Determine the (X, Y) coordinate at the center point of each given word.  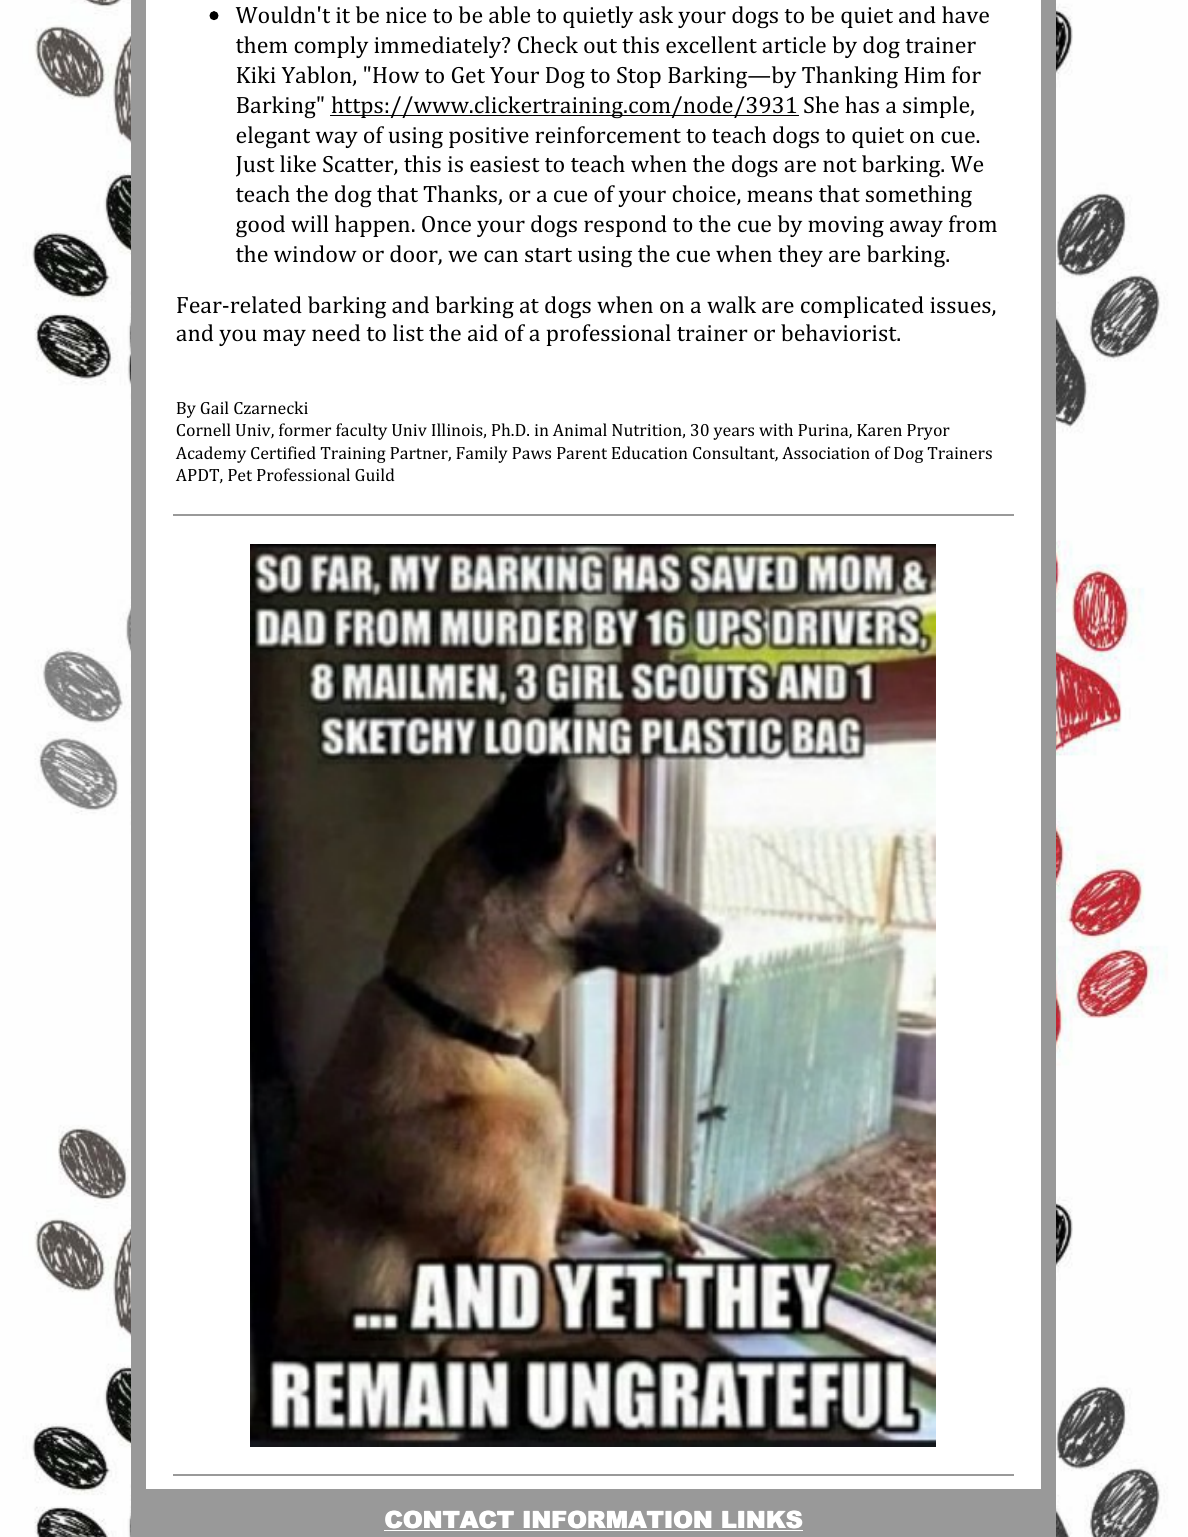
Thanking (850, 77)
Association (826, 453)
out (600, 46)
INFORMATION (617, 1520)
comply (331, 47)
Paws (531, 453)
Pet (240, 475)
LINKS (761, 1520)
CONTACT (450, 1520)
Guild (374, 474)
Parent (582, 453)
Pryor (928, 432)
